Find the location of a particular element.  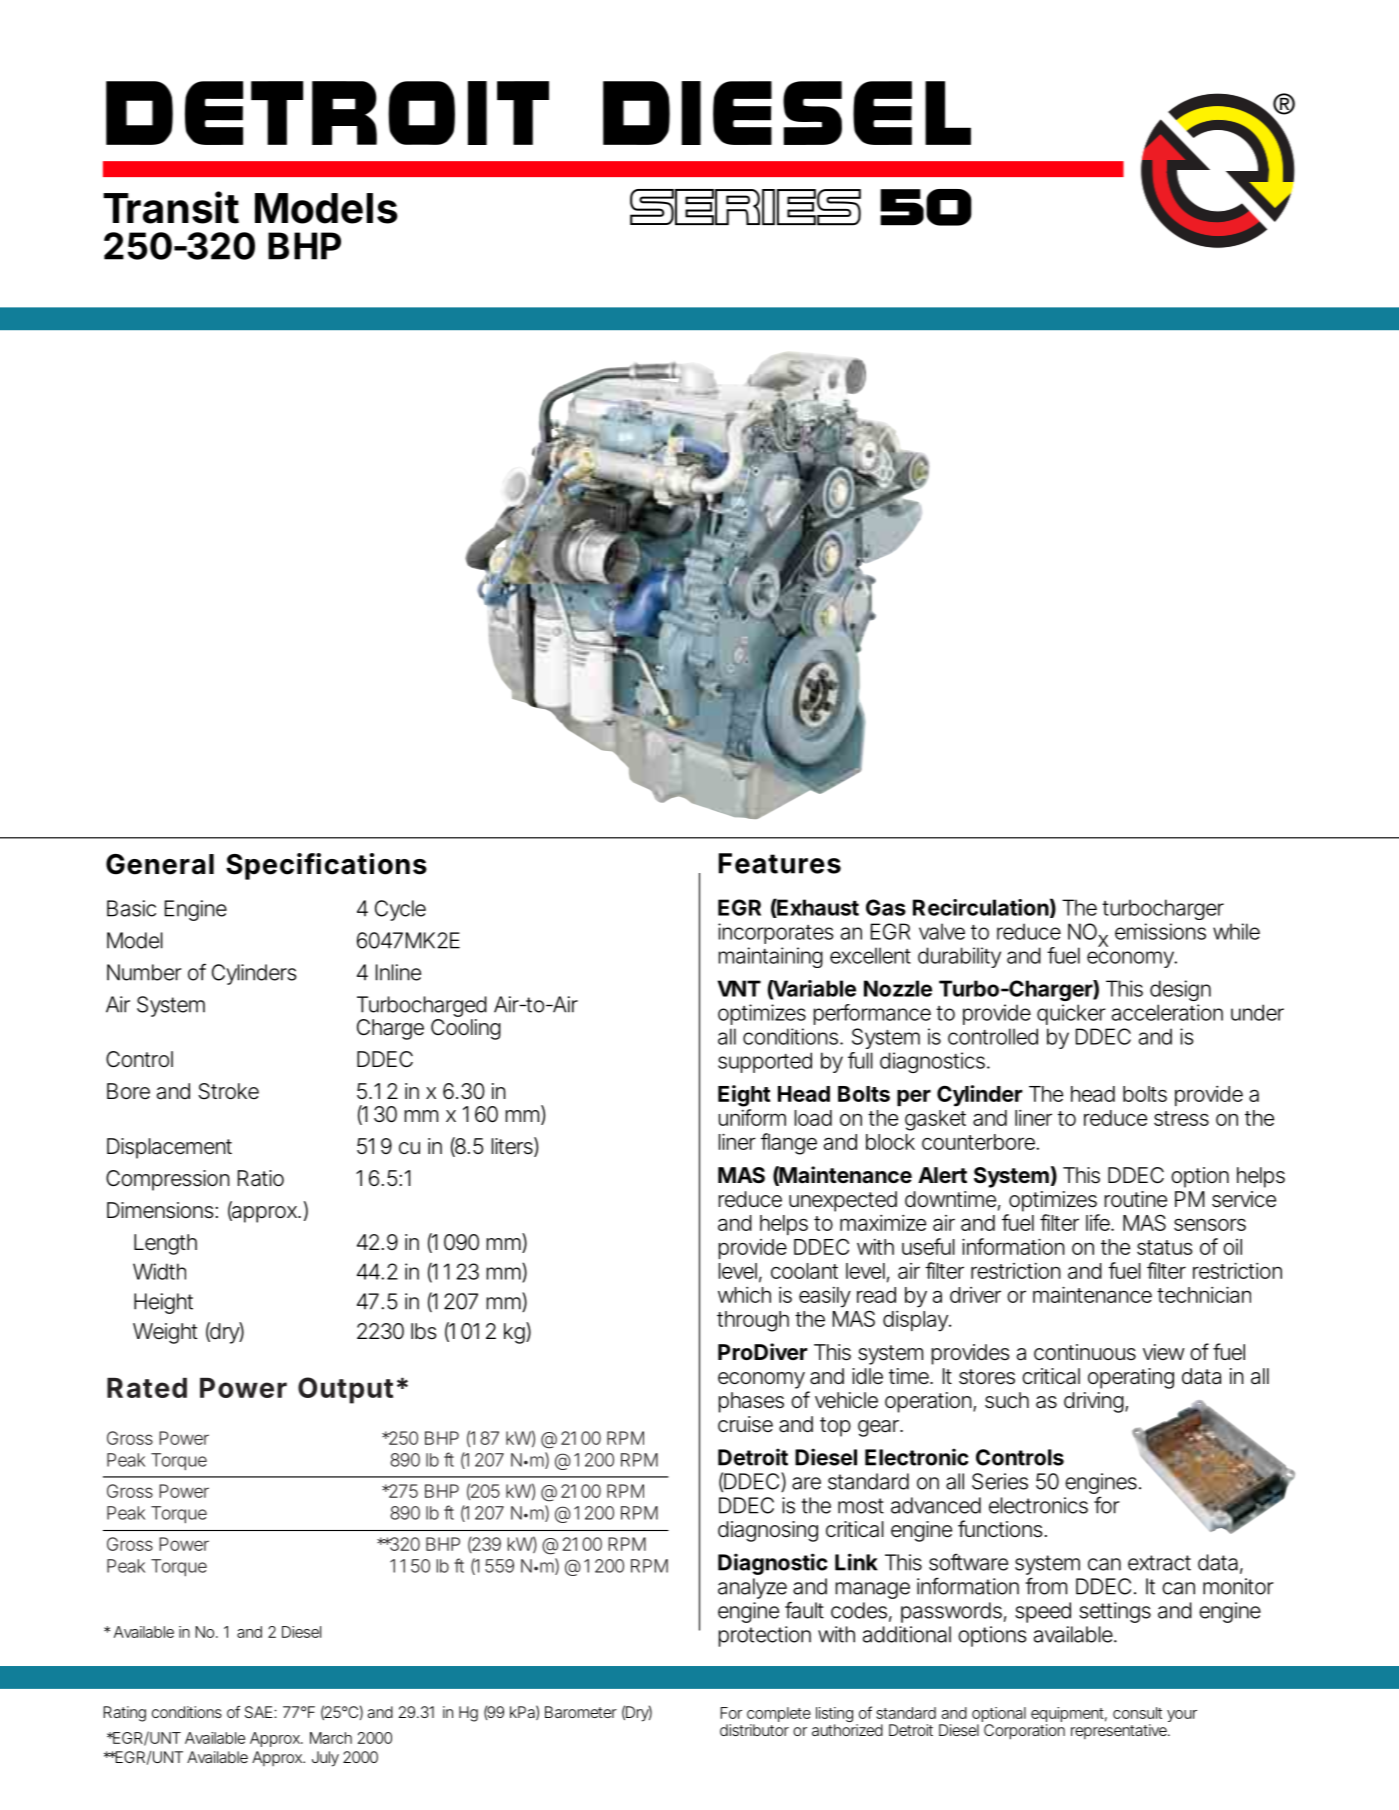

Specifications is located at coordinates (326, 866).
